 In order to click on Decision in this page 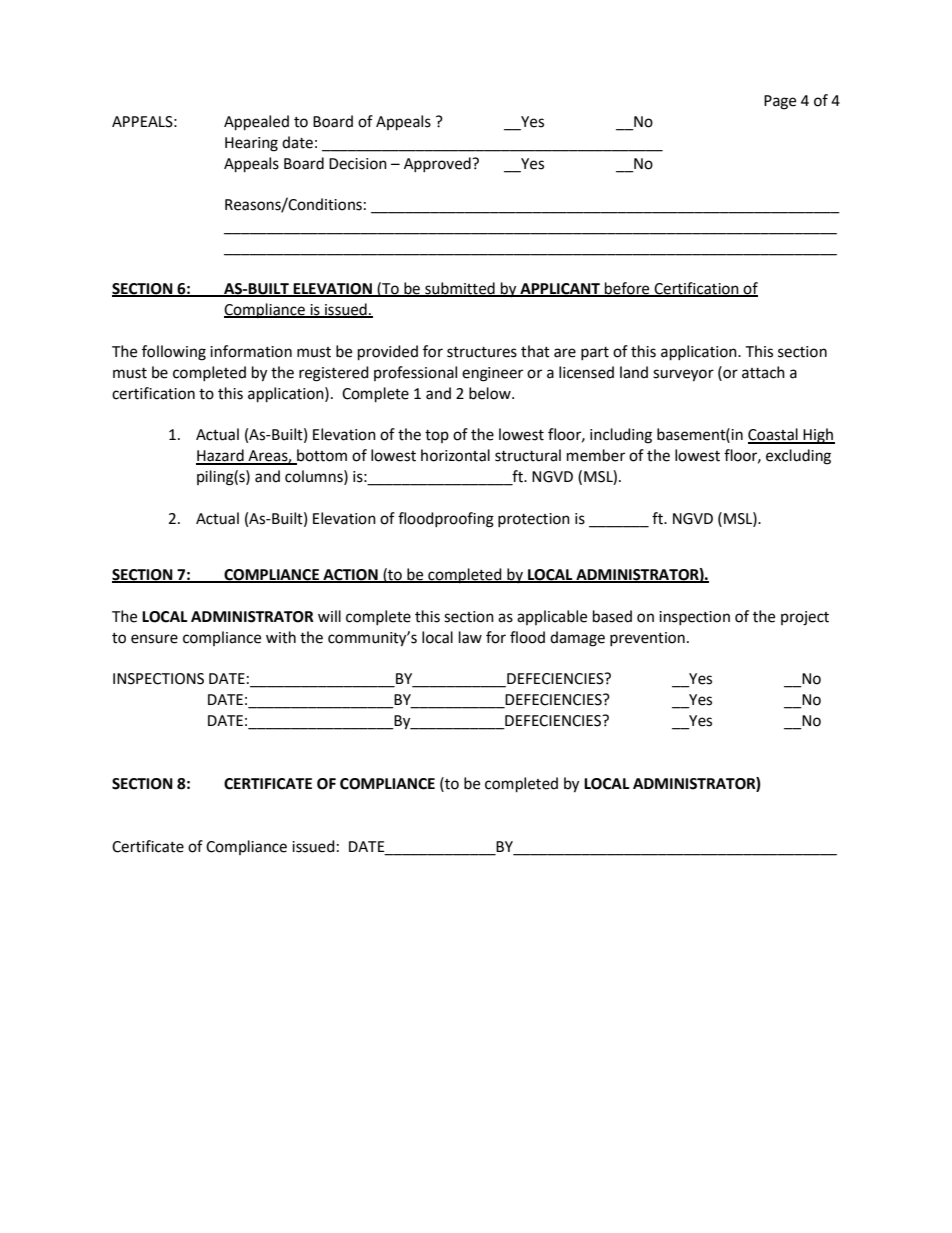, I will do `click(358, 164)`.
